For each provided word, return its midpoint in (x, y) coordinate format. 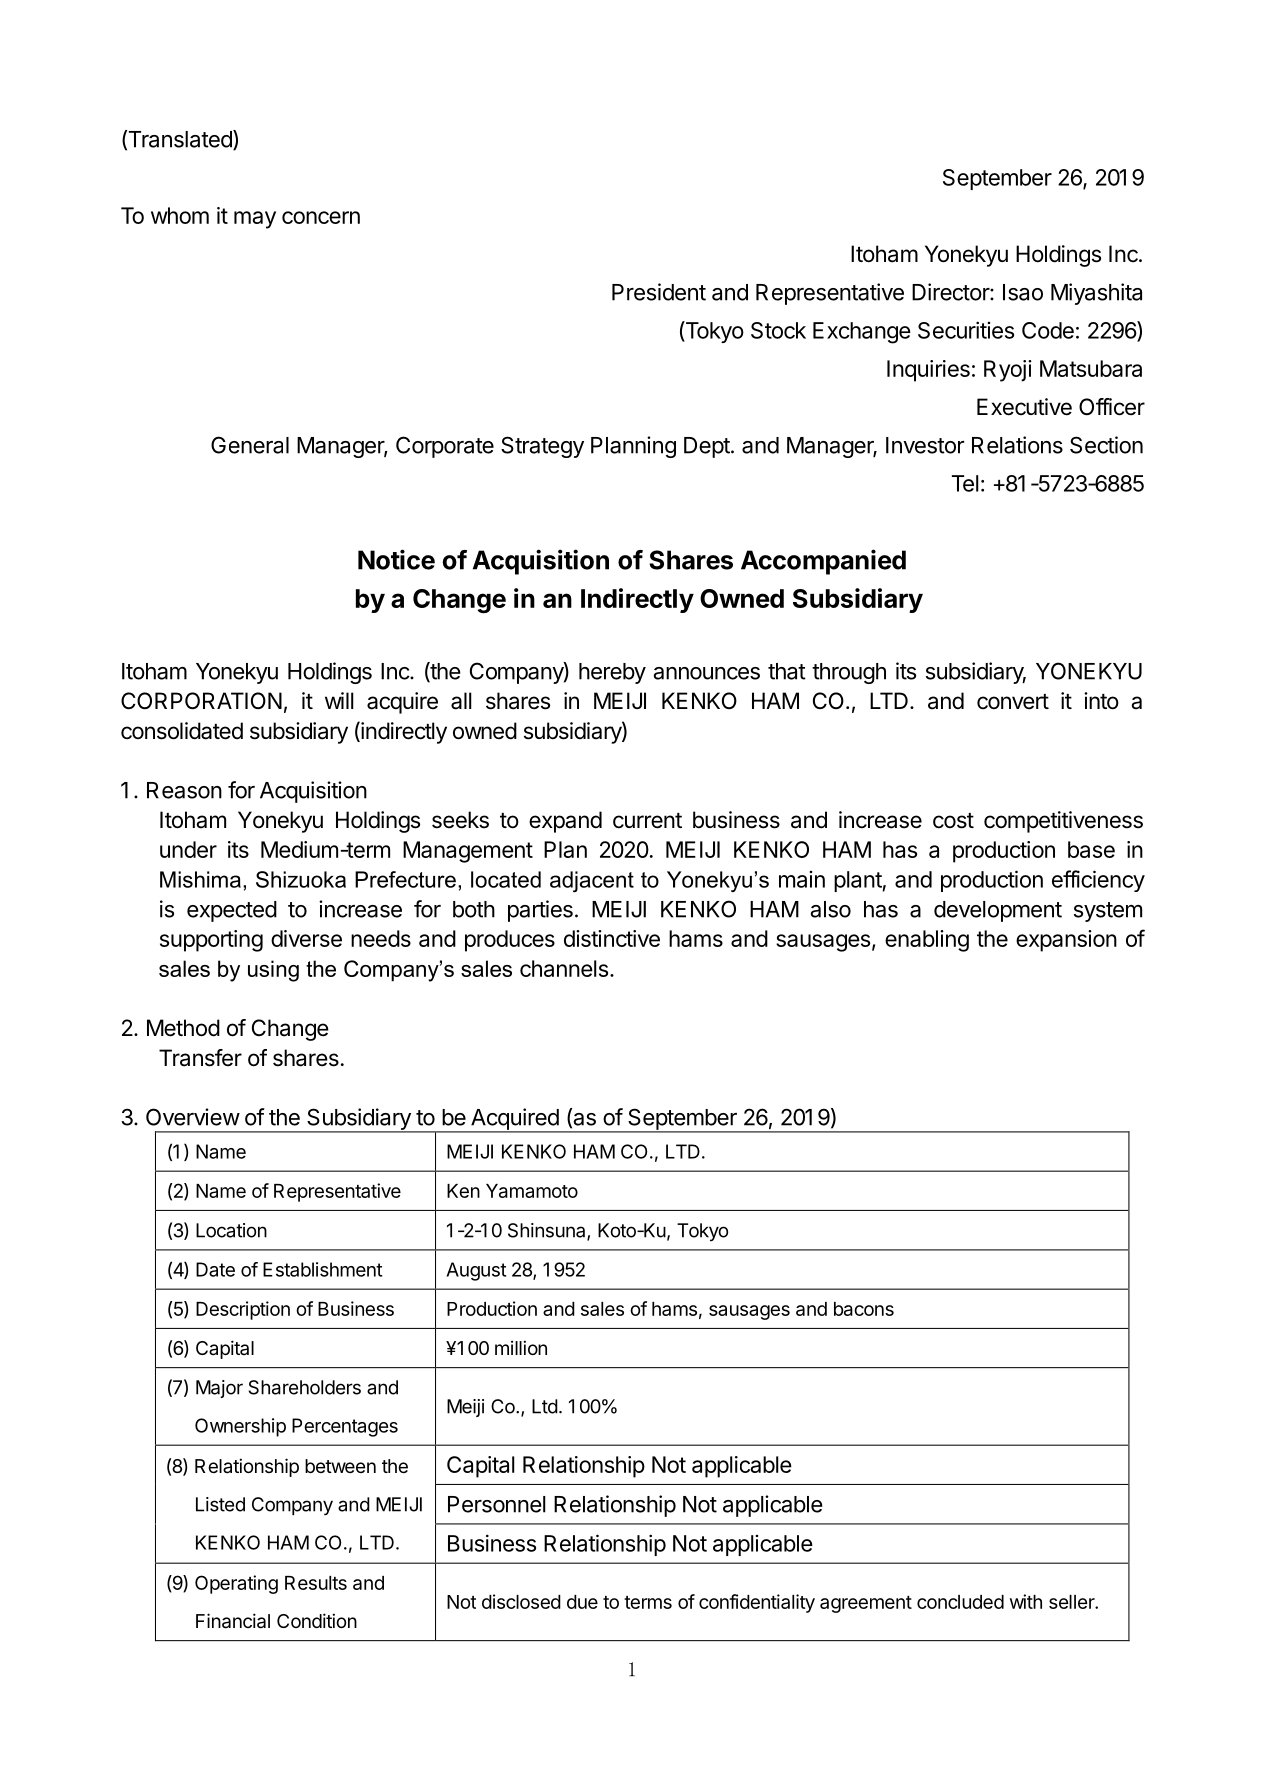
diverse (306, 938)
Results (316, 1583)
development (998, 911)
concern (321, 217)
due (582, 1602)
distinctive (612, 938)
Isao (1023, 292)
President (659, 292)
